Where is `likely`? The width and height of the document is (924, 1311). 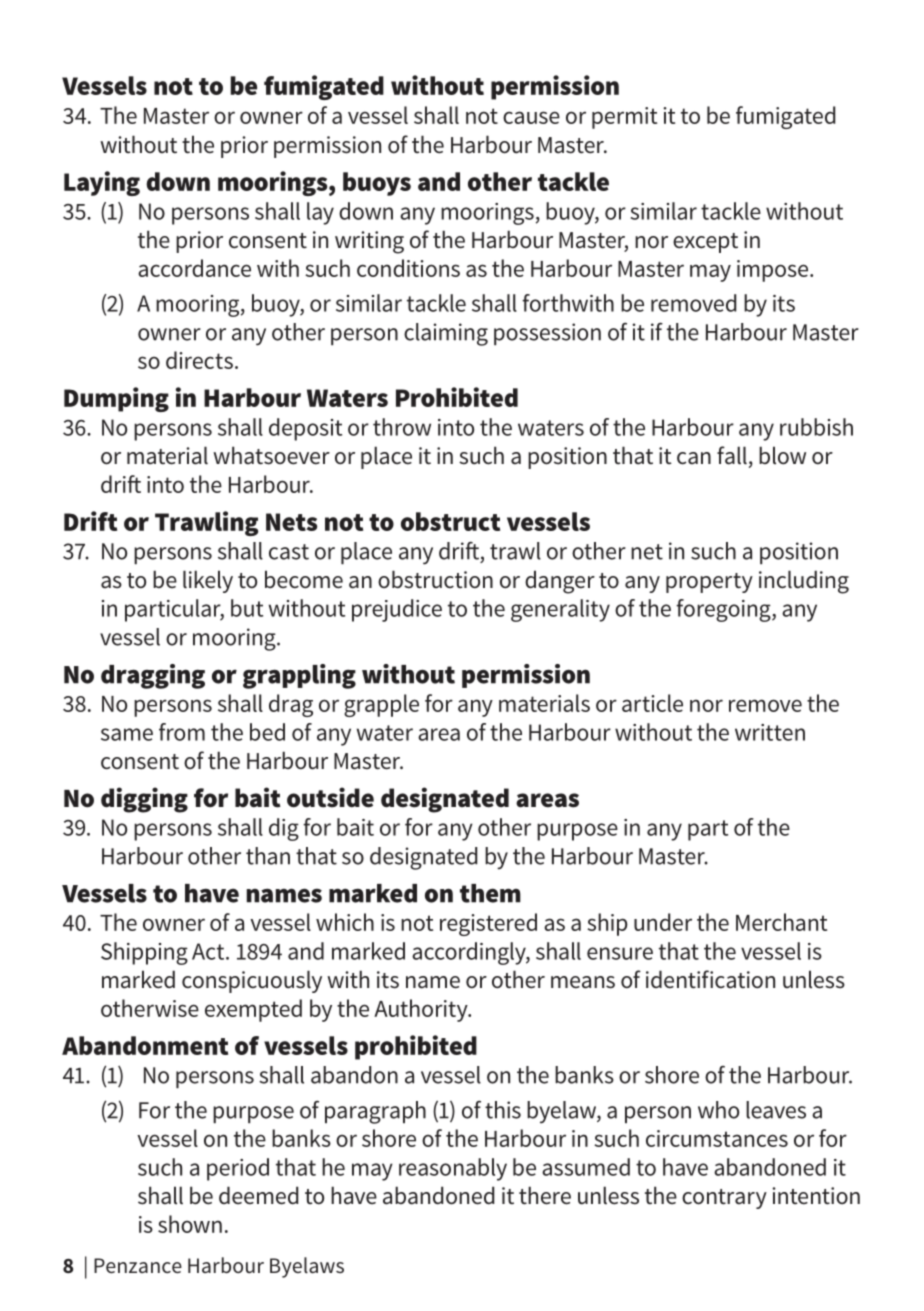
likely is located at coordinates (208, 581).
